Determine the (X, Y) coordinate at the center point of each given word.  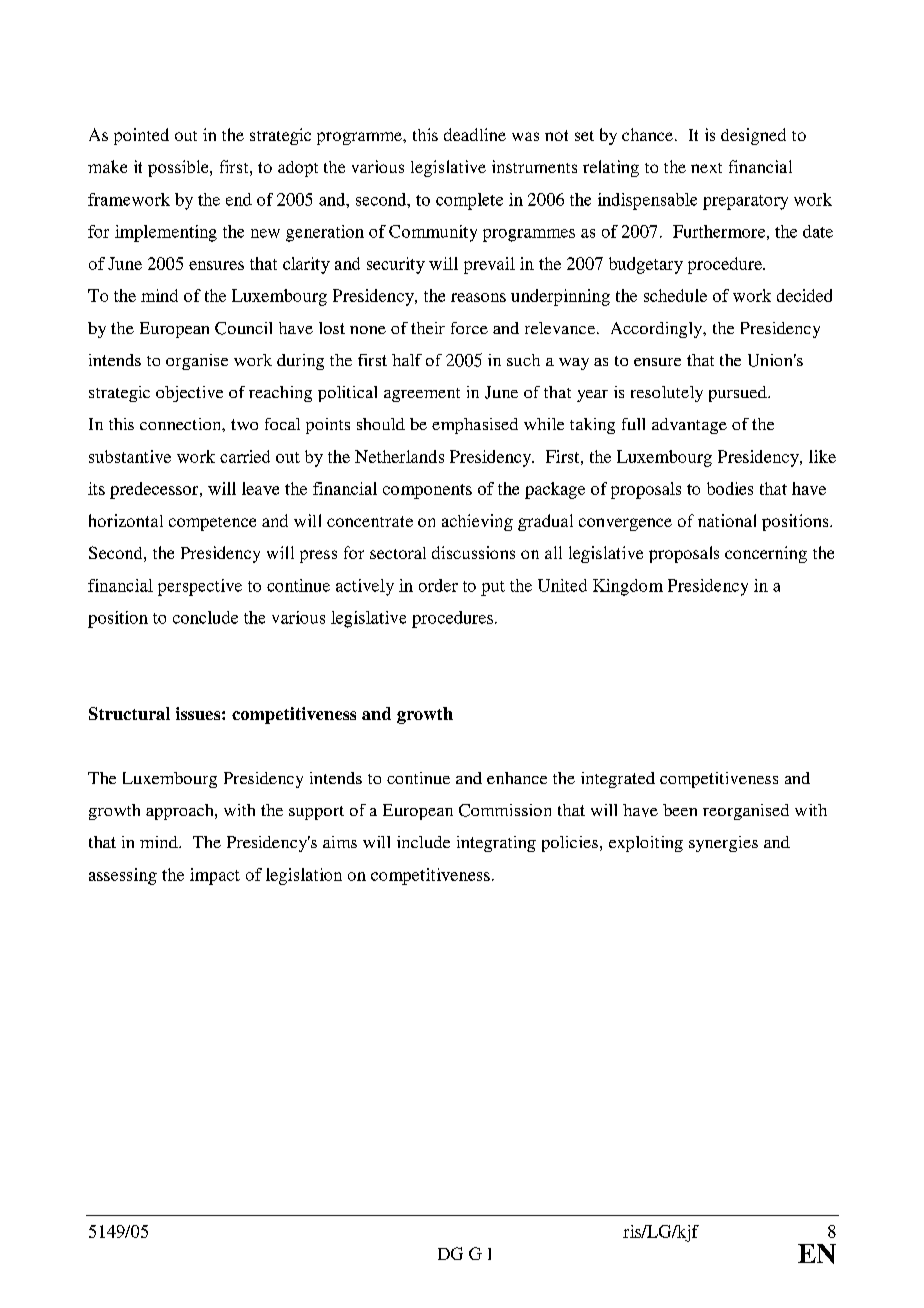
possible (179, 168)
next (706, 168)
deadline (475, 134)
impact (215, 876)
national (727, 520)
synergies (723, 844)
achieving (477, 522)
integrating (496, 844)
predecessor (155, 490)
